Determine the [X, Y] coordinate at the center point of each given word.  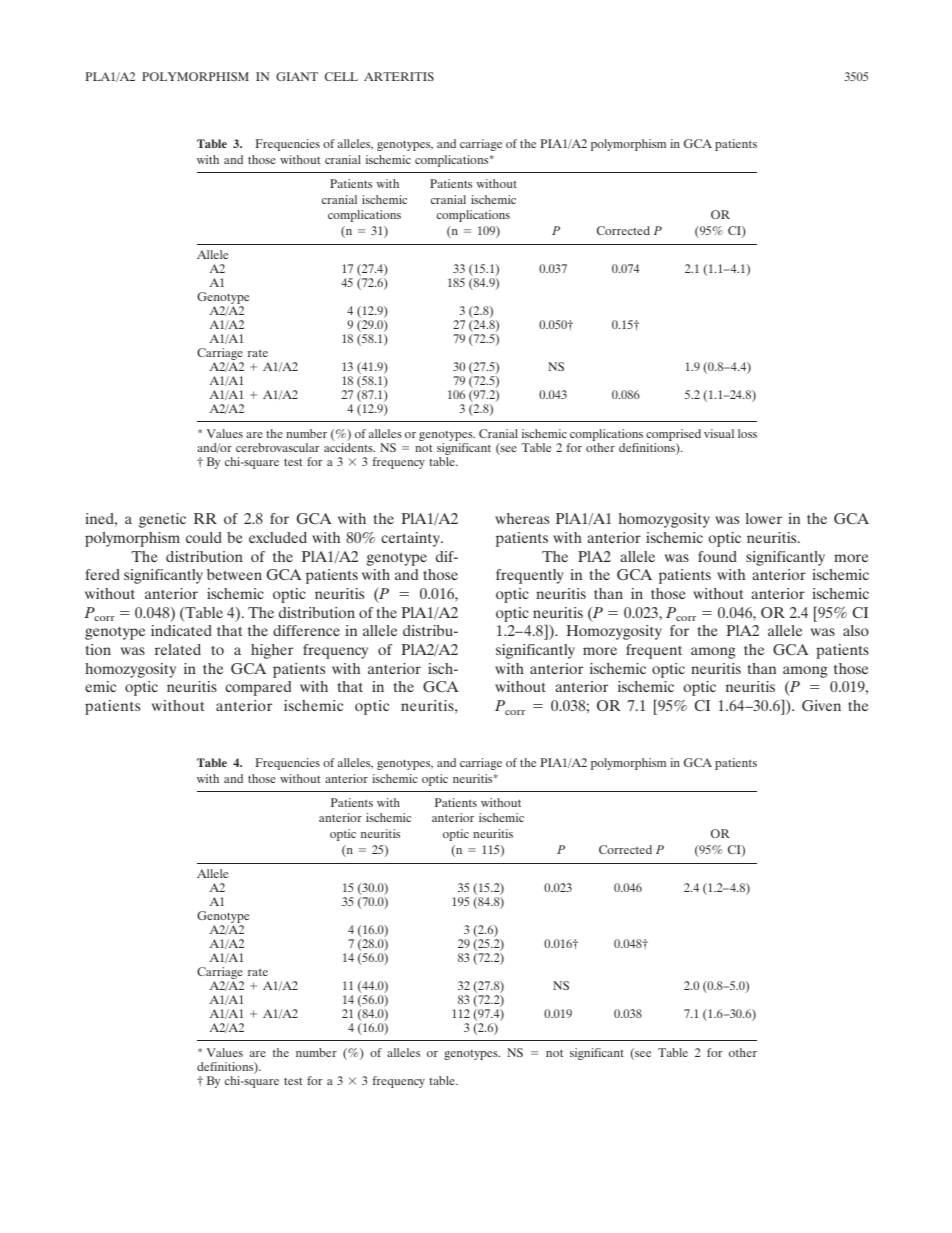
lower [764, 518]
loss [747, 433]
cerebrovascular [277, 447]
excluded [278, 537]
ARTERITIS [399, 76]
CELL [341, 76]
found [717, 556]
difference [306, 630]
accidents [349, 447]
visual [719, 433]
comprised [673, 436]
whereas [522, 518]
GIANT [297, 76]
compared [258, 688]
